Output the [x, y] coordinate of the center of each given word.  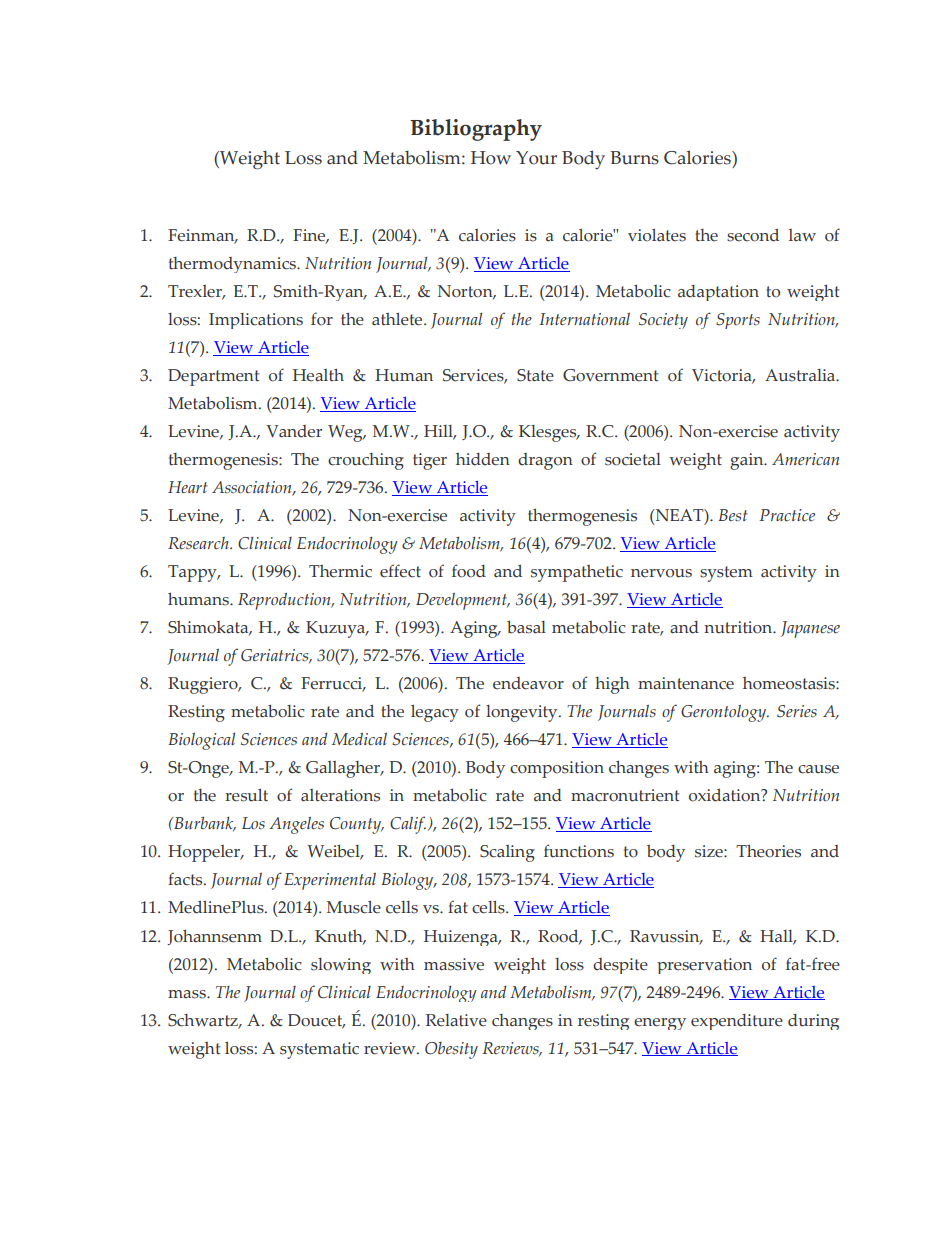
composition [557, 769]
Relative [456, 1020]
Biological [201, 741]
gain [748, 461]
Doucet [316, 1021]
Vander [294, 431]
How [491, 158]
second [753, 235]
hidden [483, 459]
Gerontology [725, 713]
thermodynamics [233, 265]
